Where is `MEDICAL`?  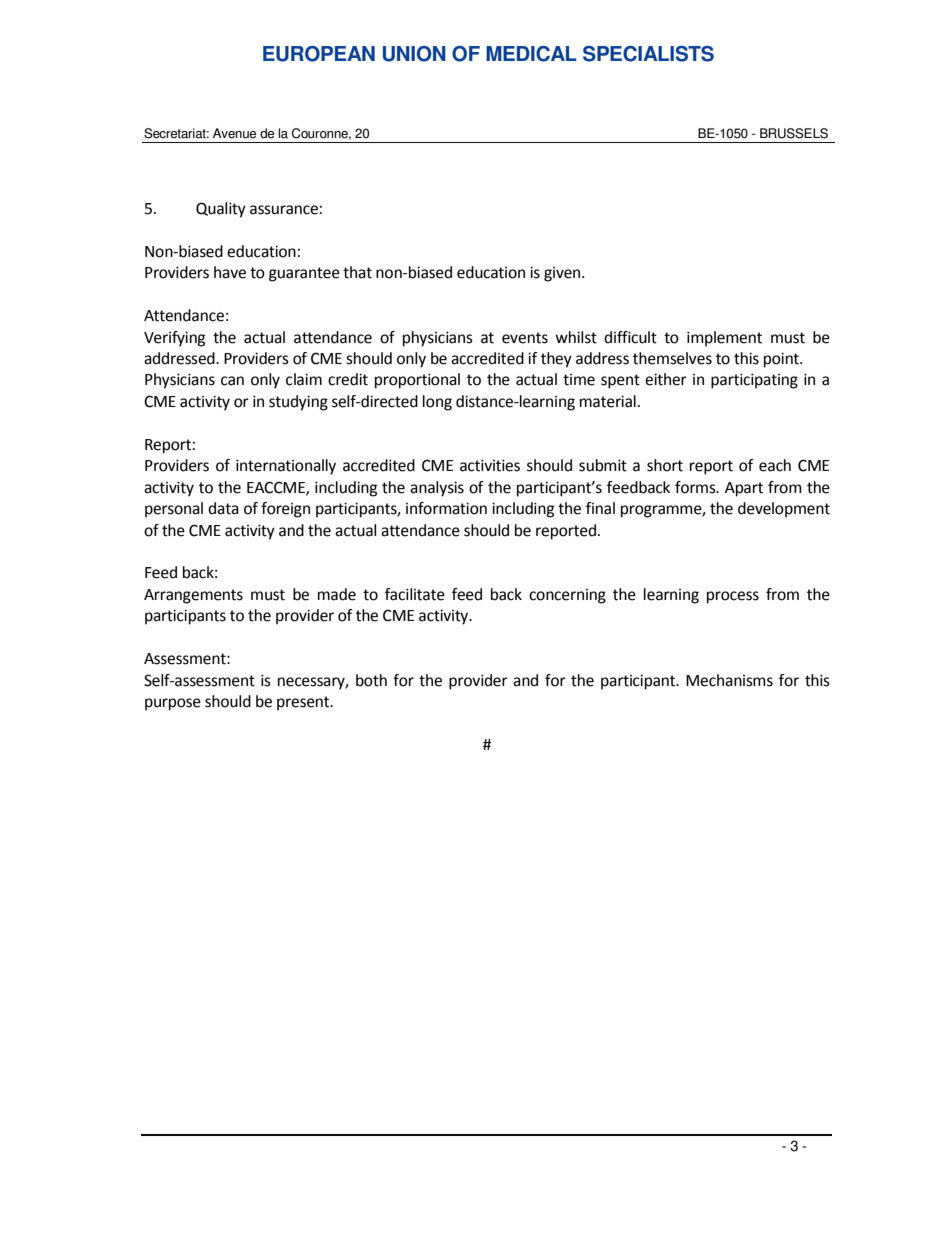
MEDICAL is located at coordinates (531, 54).
